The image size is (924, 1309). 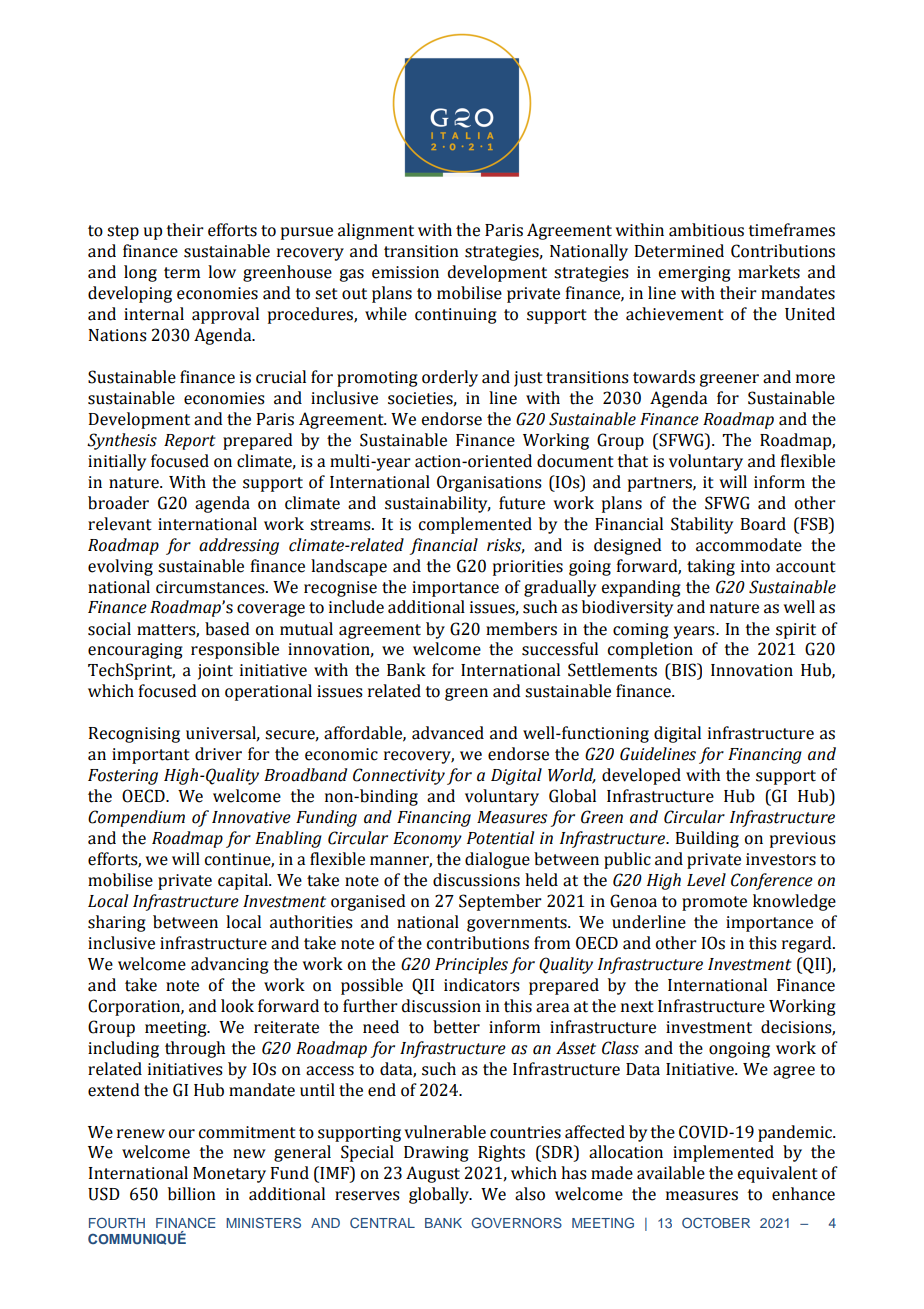 I want to click on August, so click(x=433, y=1174).
